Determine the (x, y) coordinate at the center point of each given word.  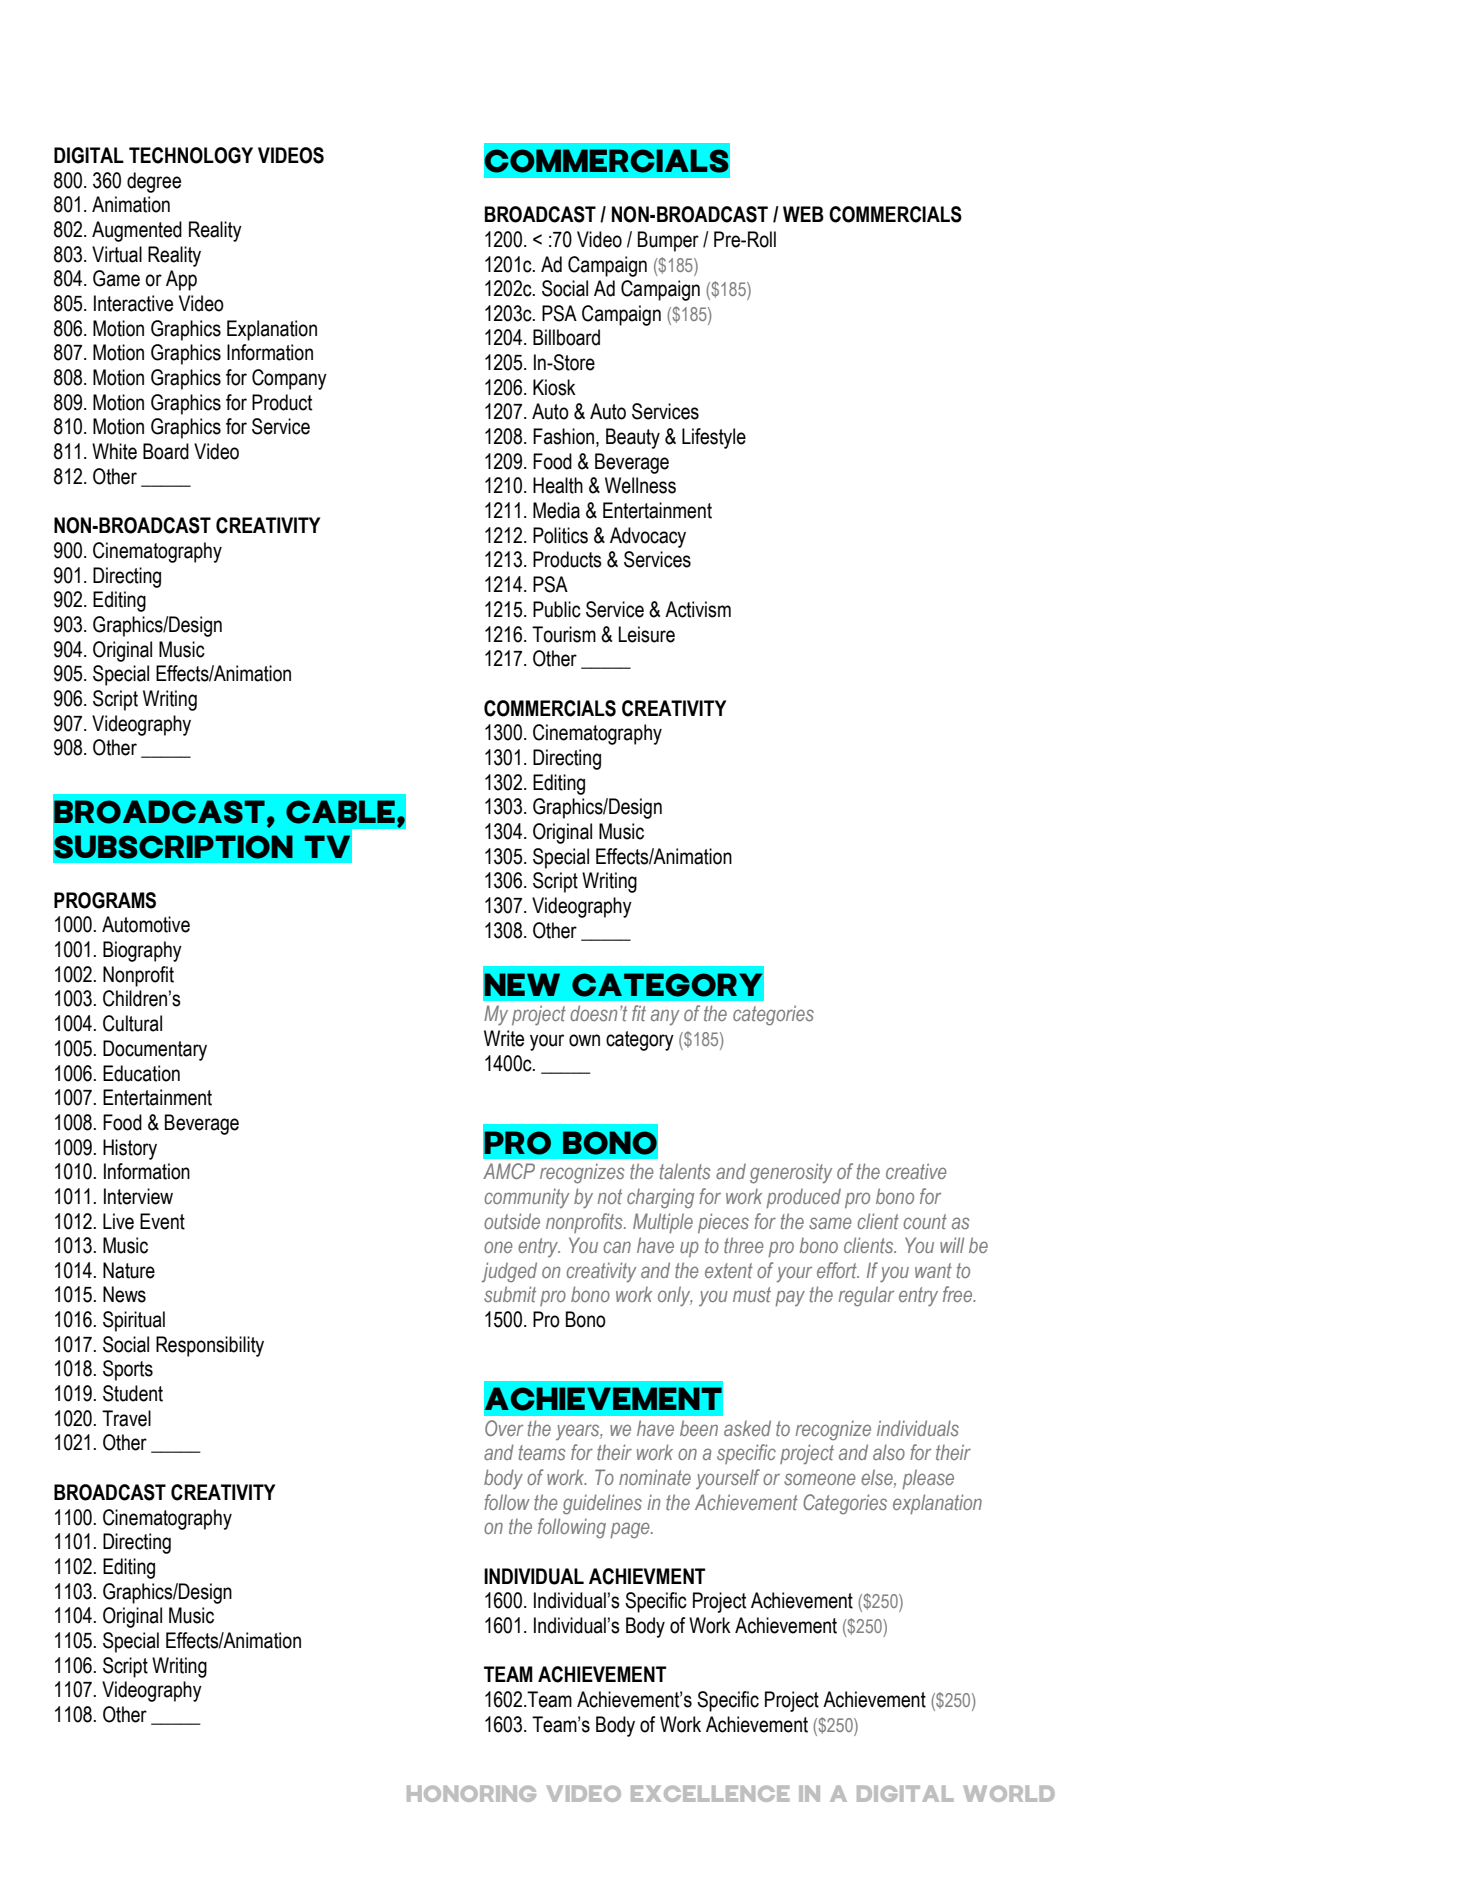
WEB (803, 214)
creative (916, 1171)
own (584, 1040)
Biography (142, 951)
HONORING (471, 1793)
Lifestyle (714, 438)
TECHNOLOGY (191, 155)
